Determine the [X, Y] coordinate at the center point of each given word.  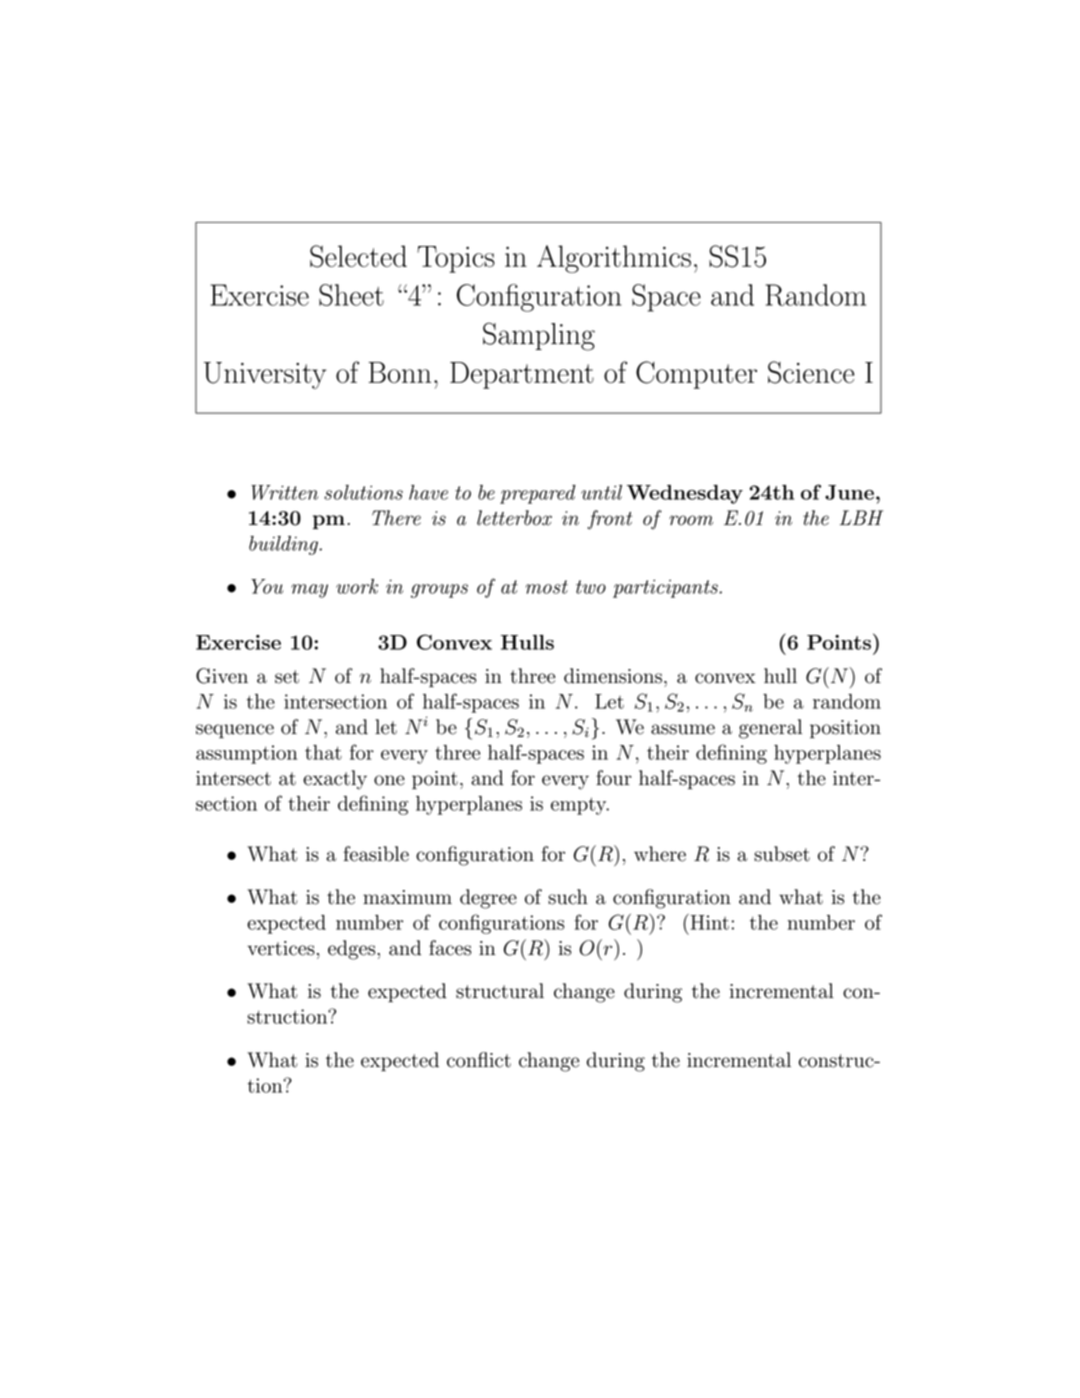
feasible [376, 854]
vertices [281, 948]
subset [782, 854]
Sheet [351, 295]
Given [222, 676]
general [770, 729]
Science [811, 372]
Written [284, 492]
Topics [456, 259]
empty [580, 806]
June [849, 492]
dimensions [613, 676]
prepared [538, 494]
